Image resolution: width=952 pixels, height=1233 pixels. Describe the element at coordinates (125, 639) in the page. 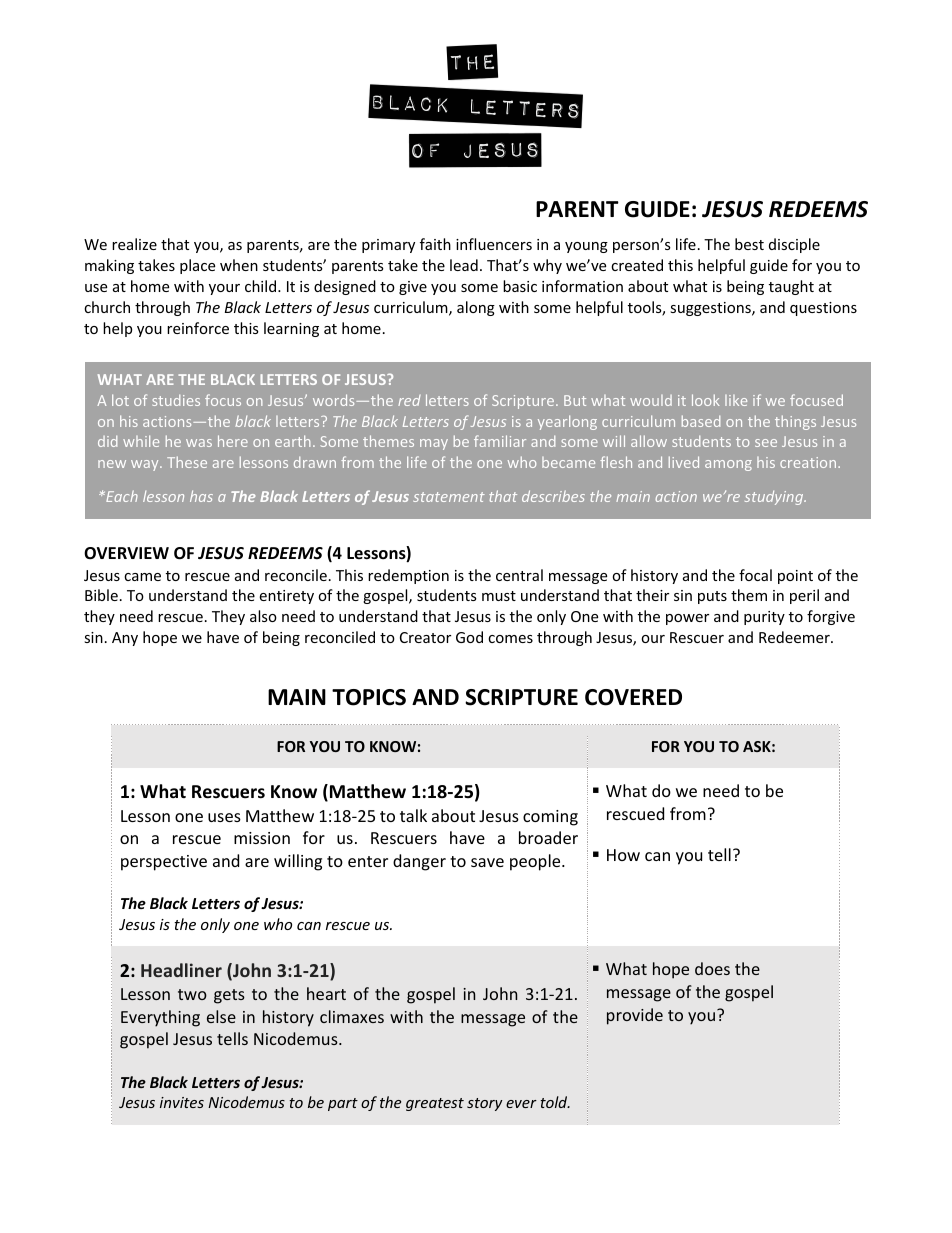

I see `Any` at that location.
